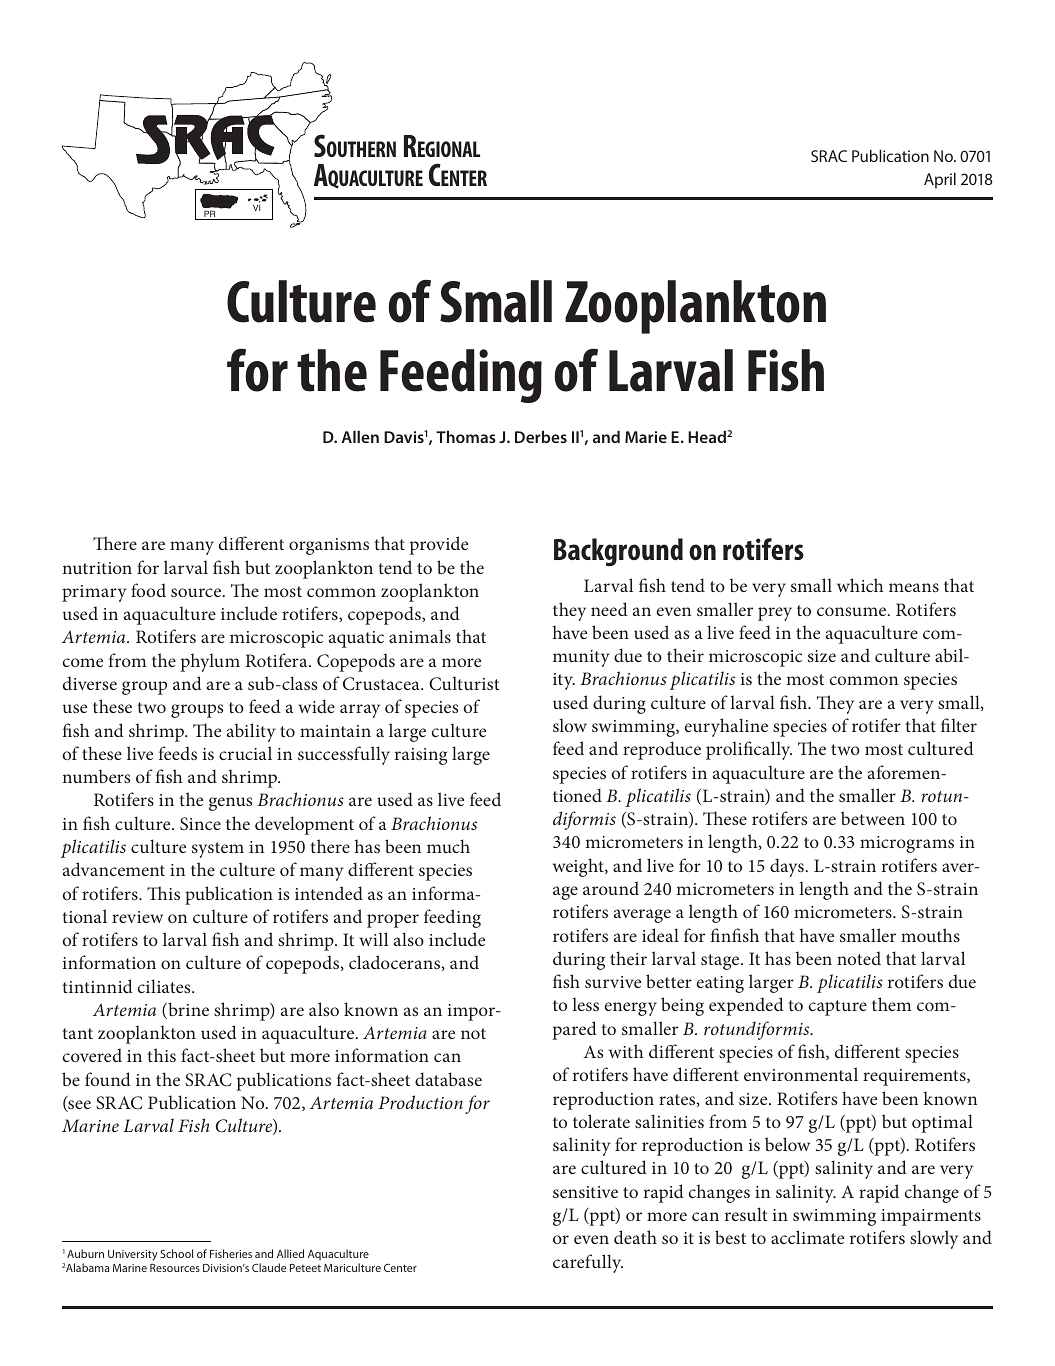 The width and height of the screenshot is (1055, 1366). Describe the element at coordinates (176, 1253) in the screenshot. I see `School` at that location.
